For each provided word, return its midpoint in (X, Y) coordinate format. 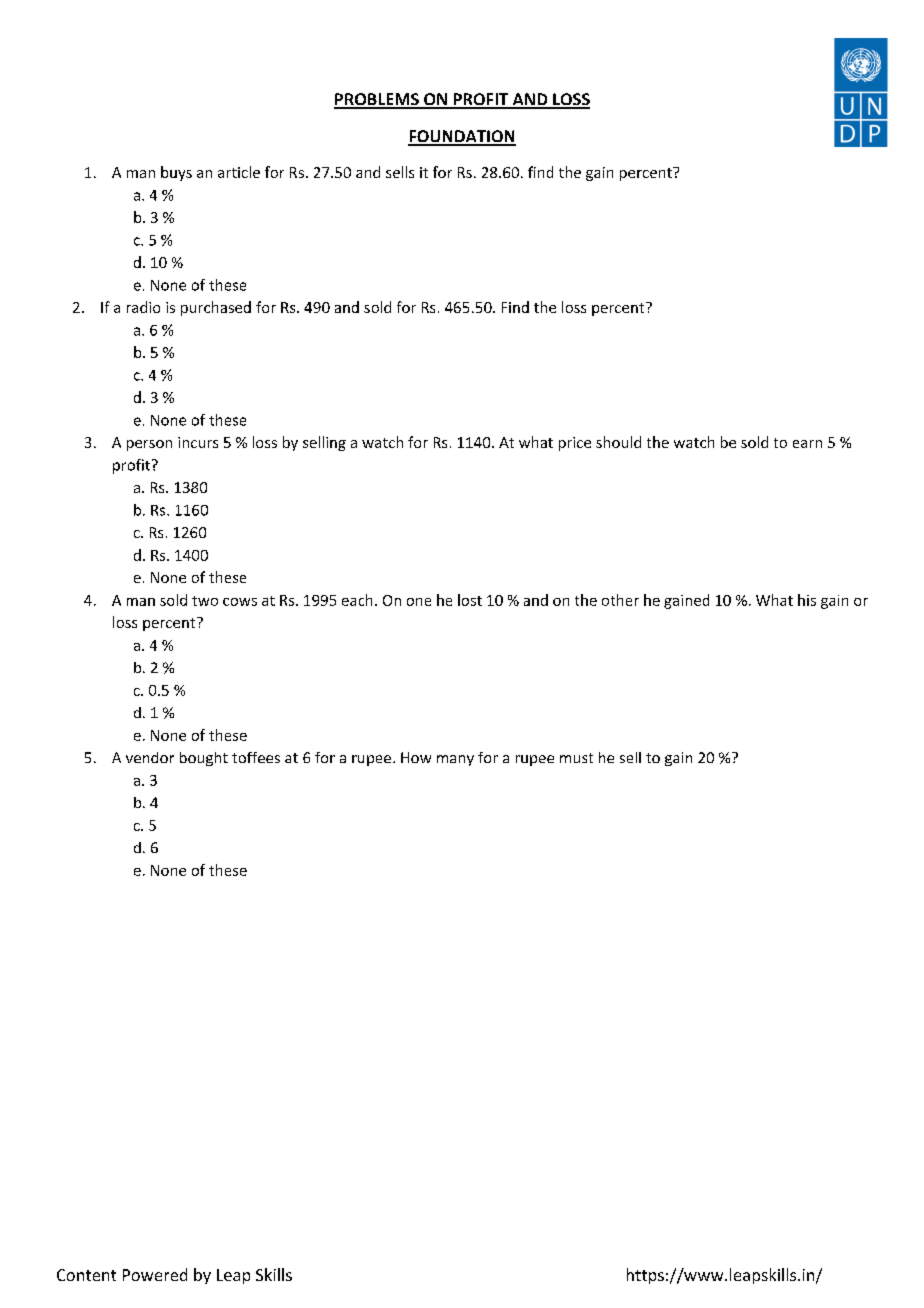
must (576, 758)
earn (807, 444)
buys (176, 173)
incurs (198, 442)
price (575, 444)
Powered (155, 1274)
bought (204, 759)
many (455, 760)
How (416, 757)
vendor (150, 757)
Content (86, 1275)
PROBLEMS (377, 100)
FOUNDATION (462, 137)
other (620, 600)
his (807, 600)
